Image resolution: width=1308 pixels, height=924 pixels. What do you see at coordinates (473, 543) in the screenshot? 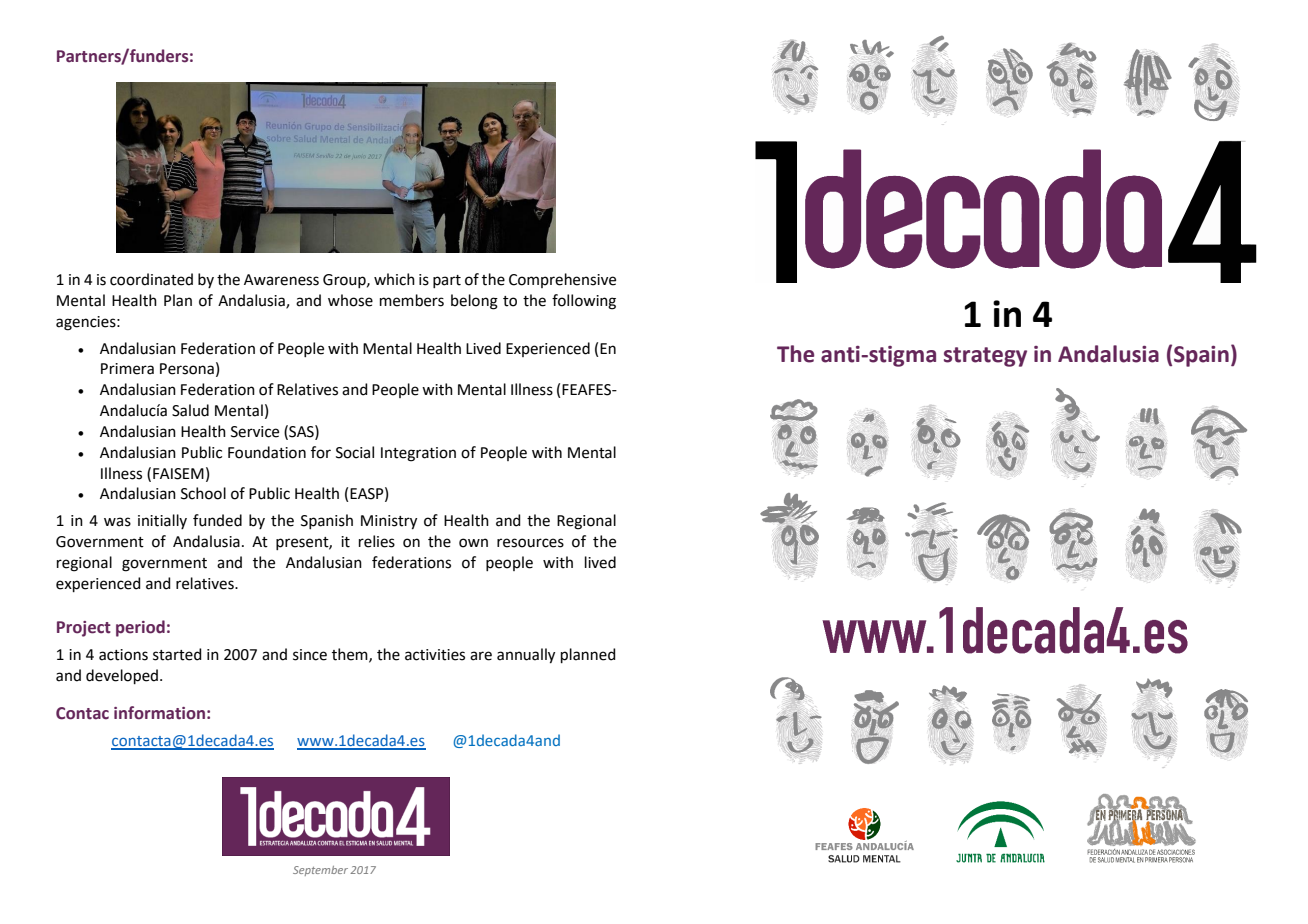
I see `own` at bounding box center [473, 543].
